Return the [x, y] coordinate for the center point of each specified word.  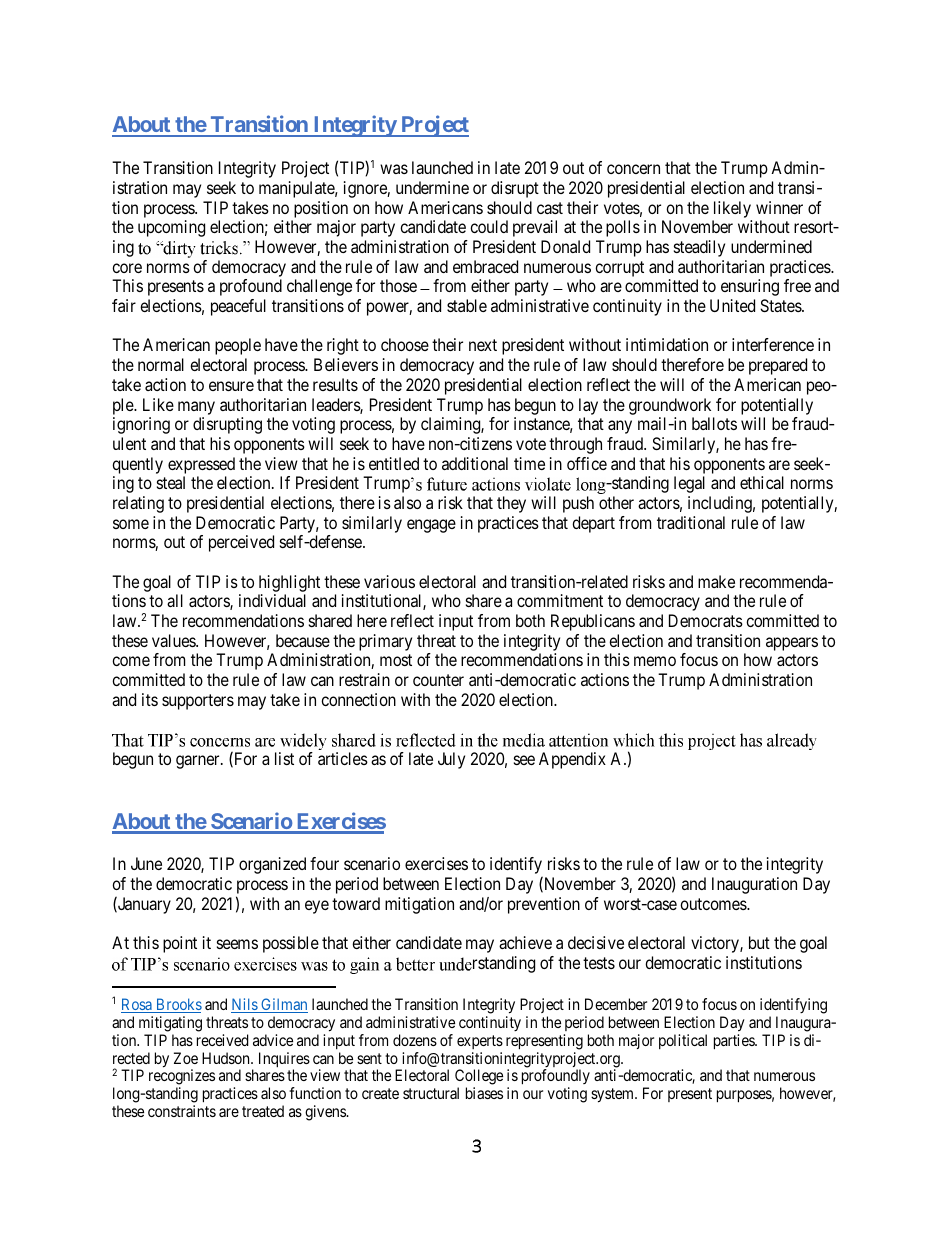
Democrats [706, 620]
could [489, 226]
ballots [714, 423]
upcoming [171, 228]
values [174, 640]
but [759, 942]
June [146, 863]
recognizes [182, 1078]
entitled [394, 463]
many [196, 408]
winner [779, 207]
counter [438, 680]
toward [356, 903]
